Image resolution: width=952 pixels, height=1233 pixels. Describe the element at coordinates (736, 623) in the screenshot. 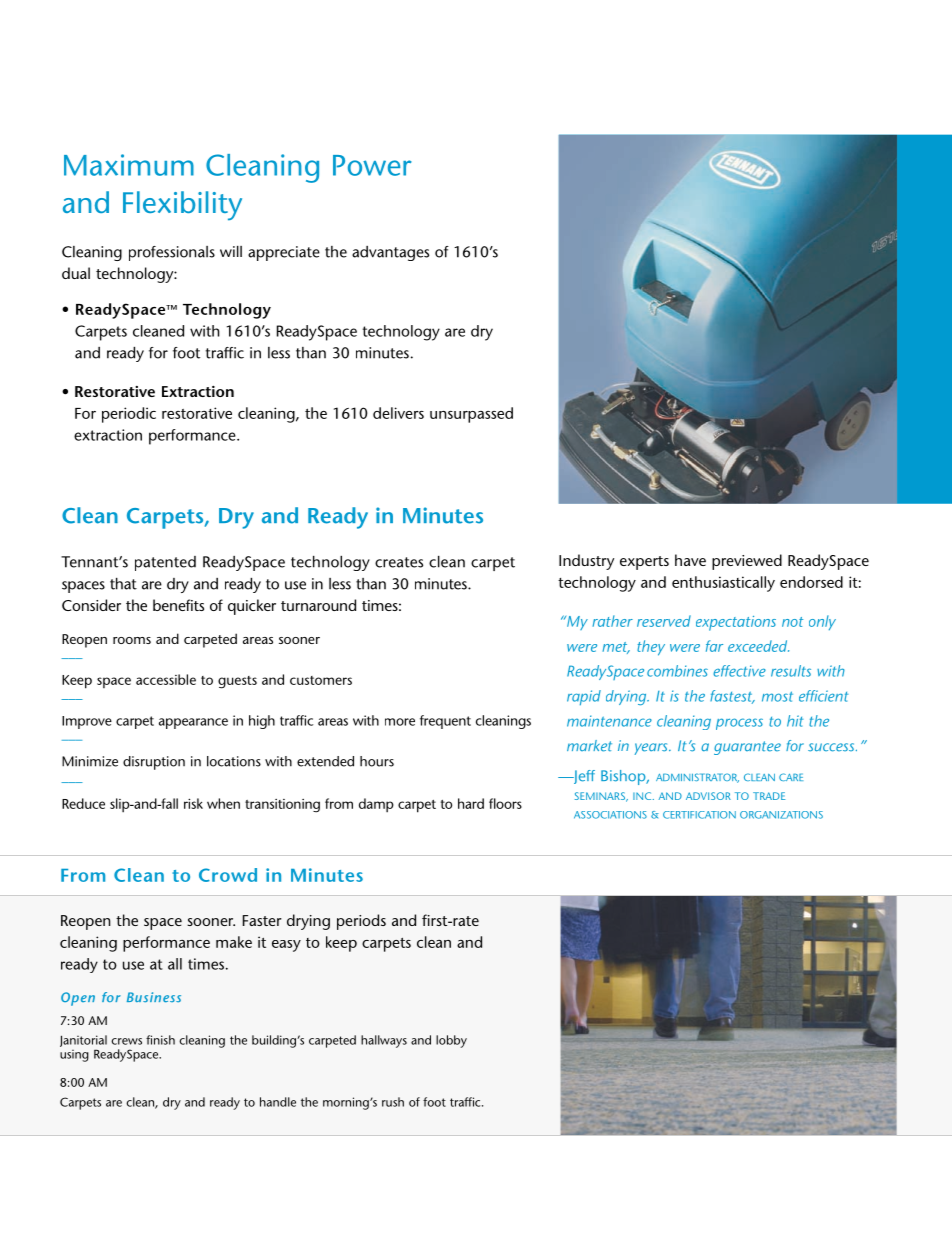

I see `expectations` at that location.
